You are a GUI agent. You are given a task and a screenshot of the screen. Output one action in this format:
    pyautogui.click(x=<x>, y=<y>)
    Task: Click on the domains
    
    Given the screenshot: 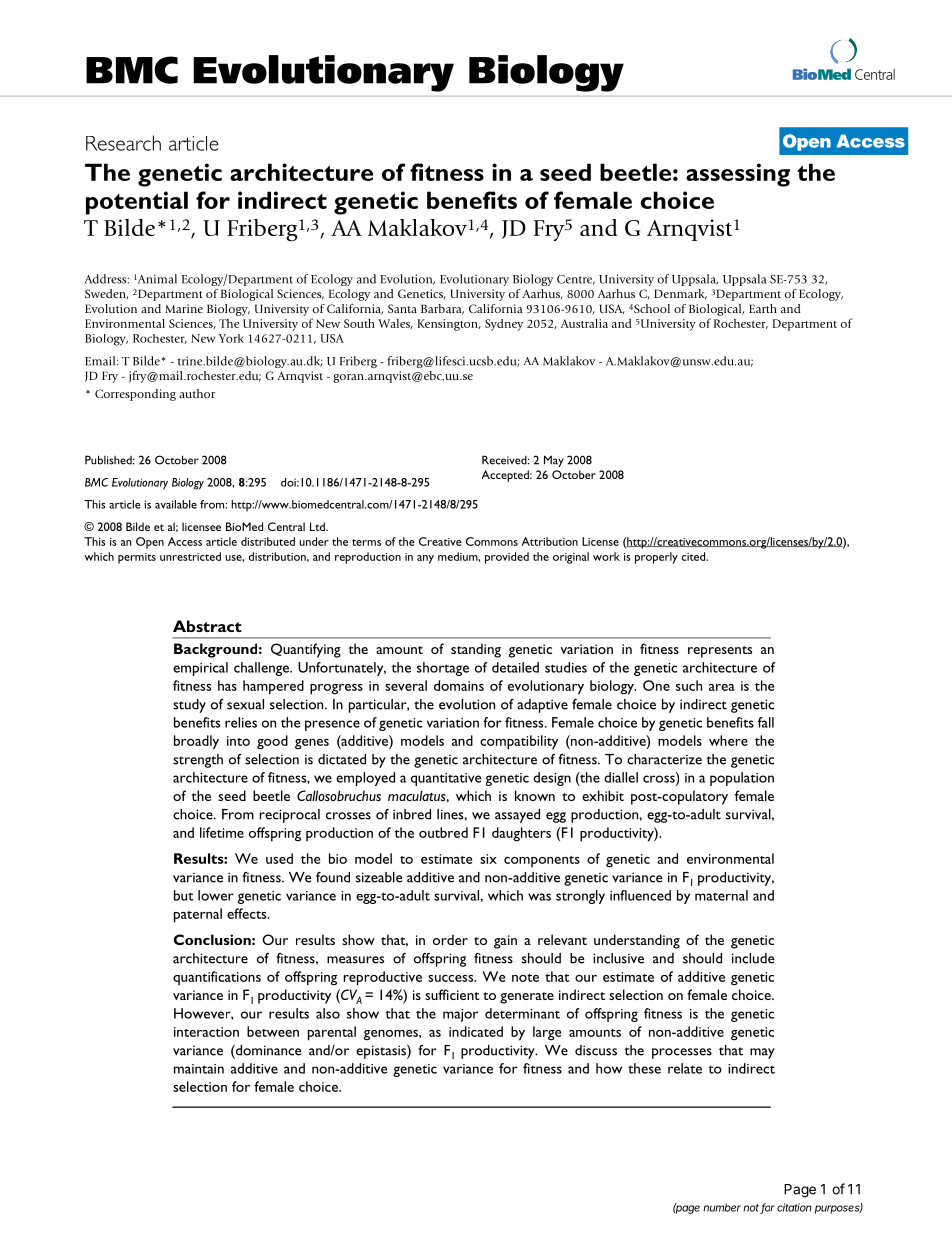 What is the action you would take?
    pyautogui.click(x=459, y=685)
